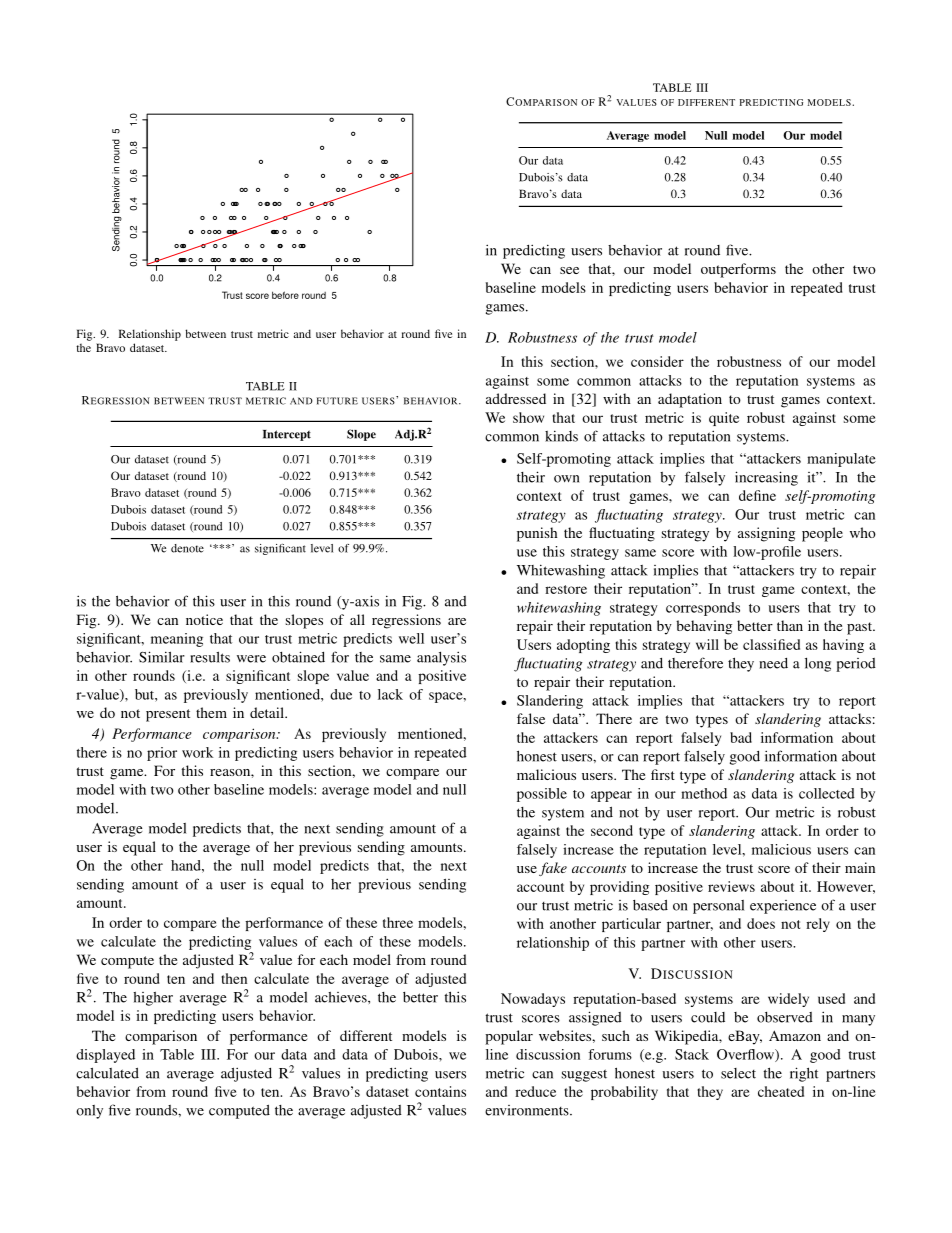 This page has height=1233, width=952. Describe the element at coordinates (542, 795) in the page. I see `possible` at that location.
